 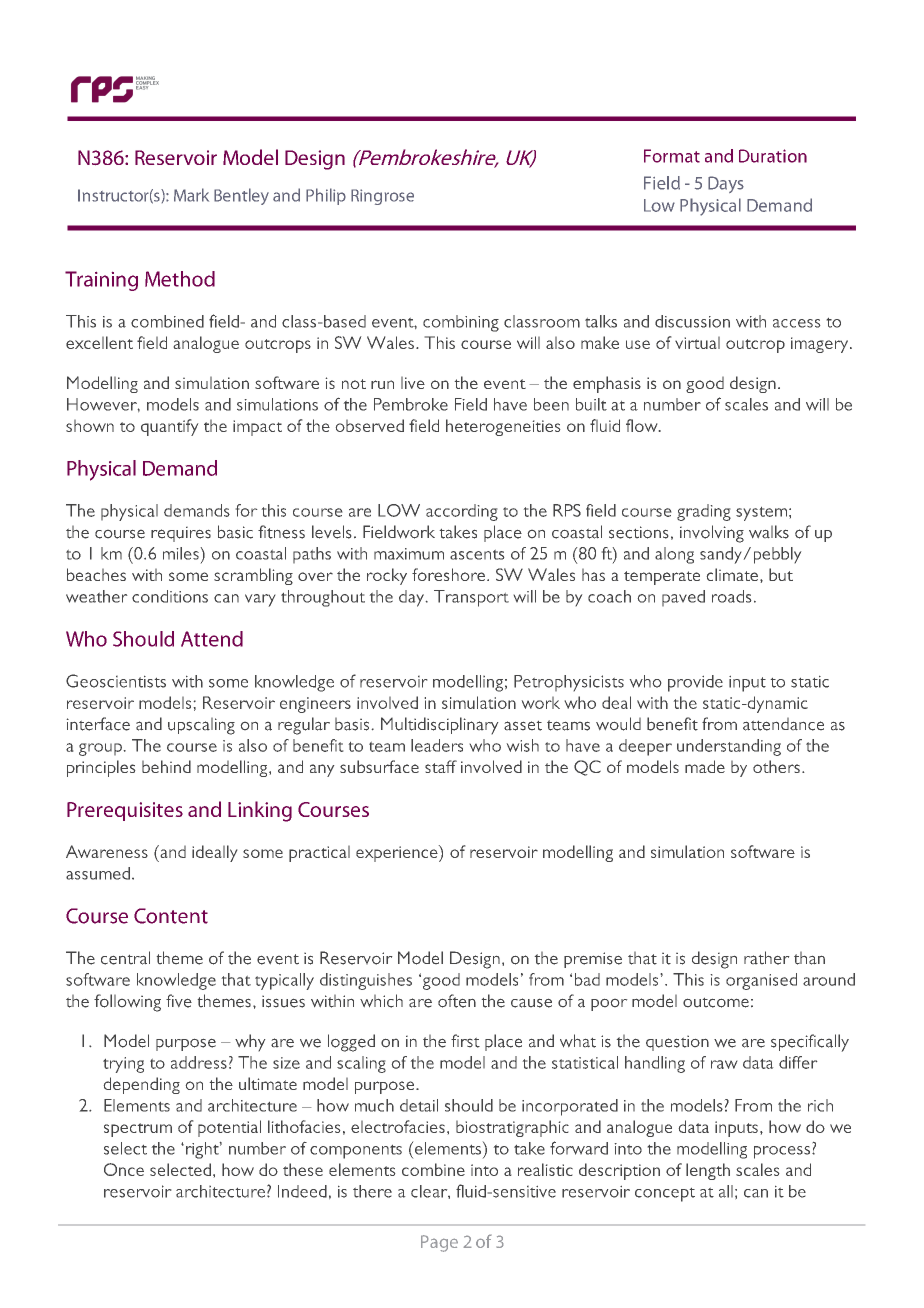 What do you see at coordinates (116, 681) in the page?
I see `Geoscientists` at bounding box center [116, 681].
